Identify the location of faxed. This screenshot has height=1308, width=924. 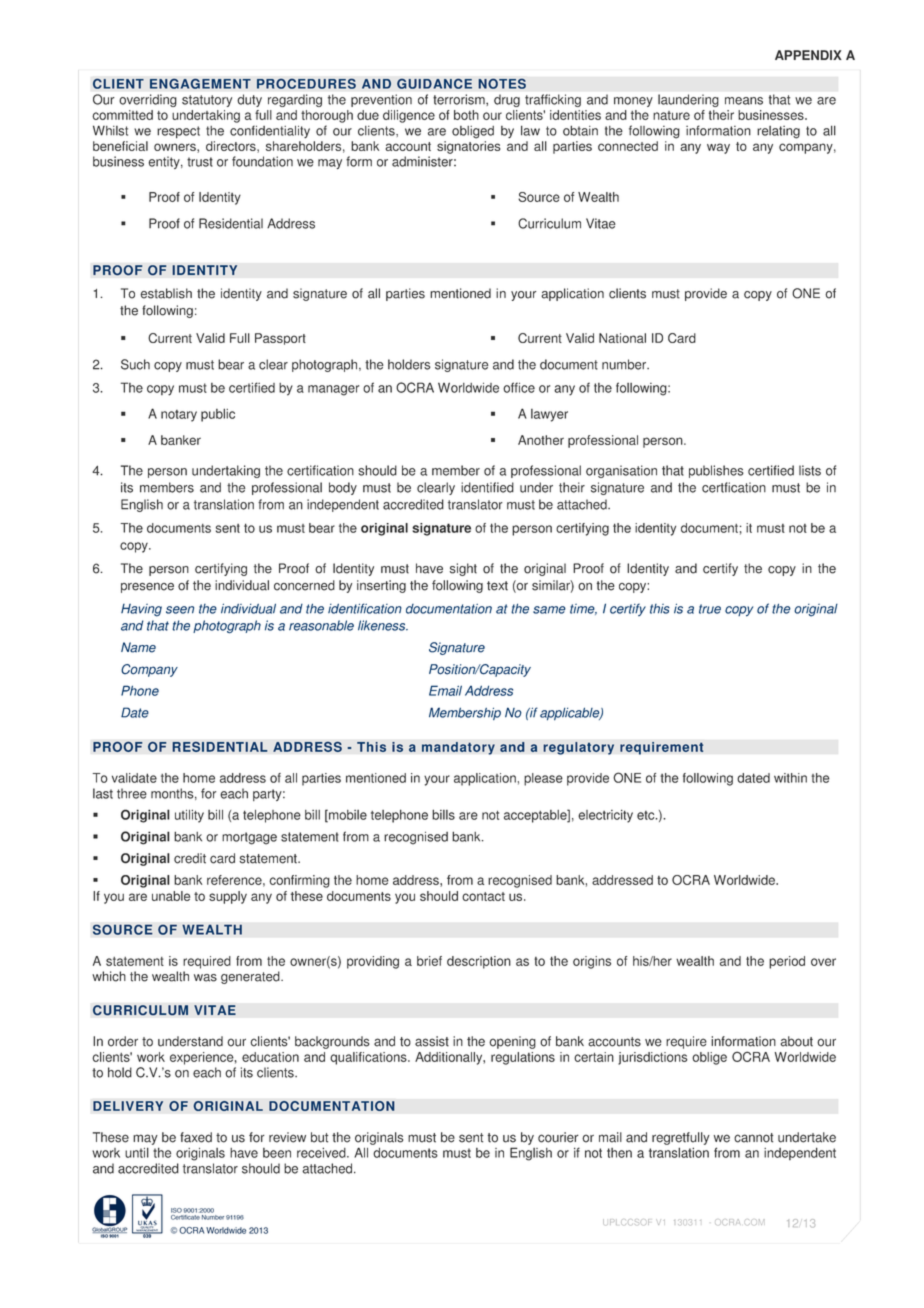
(196, 1137).
